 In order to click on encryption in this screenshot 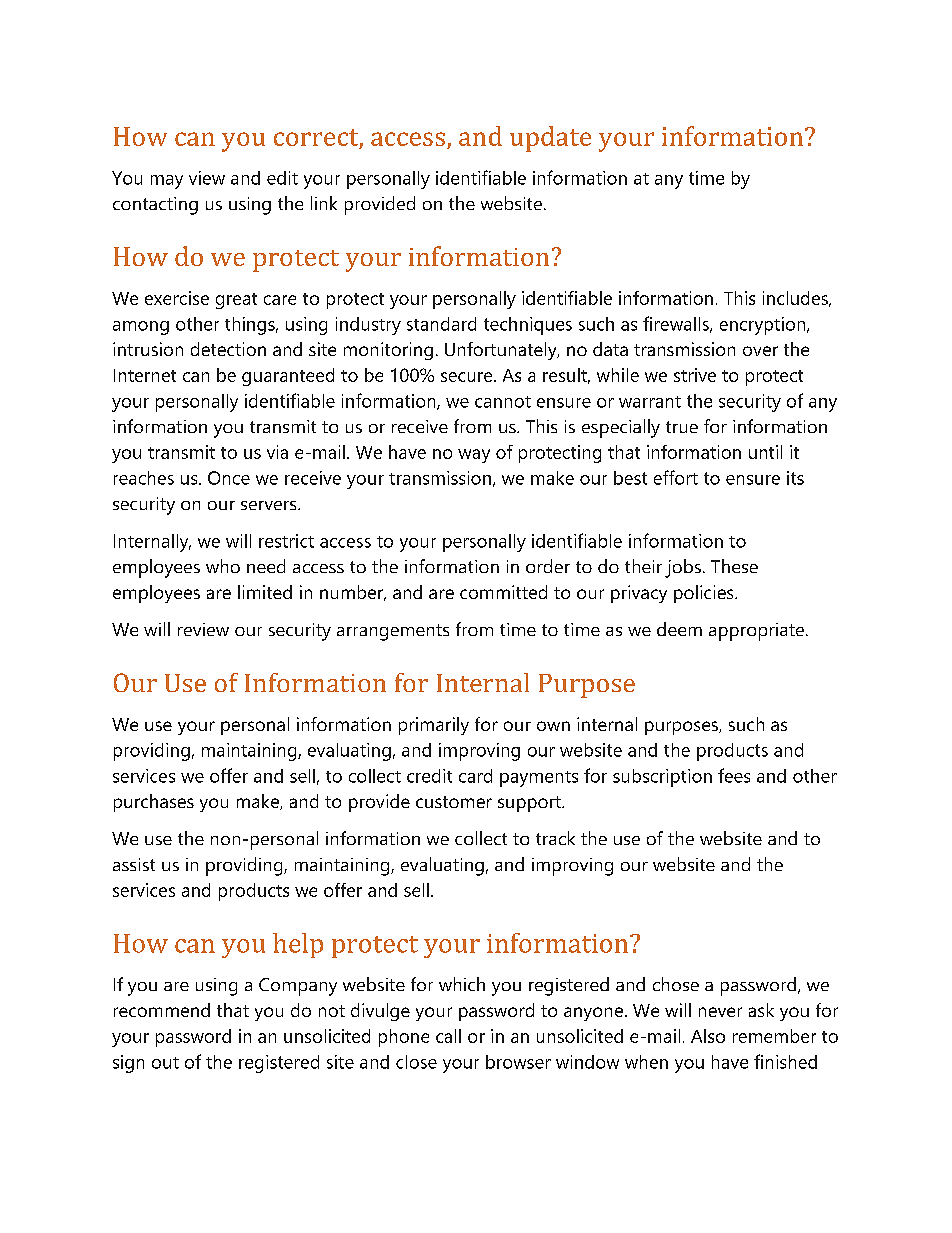, I will do `click(764, 326)`.
